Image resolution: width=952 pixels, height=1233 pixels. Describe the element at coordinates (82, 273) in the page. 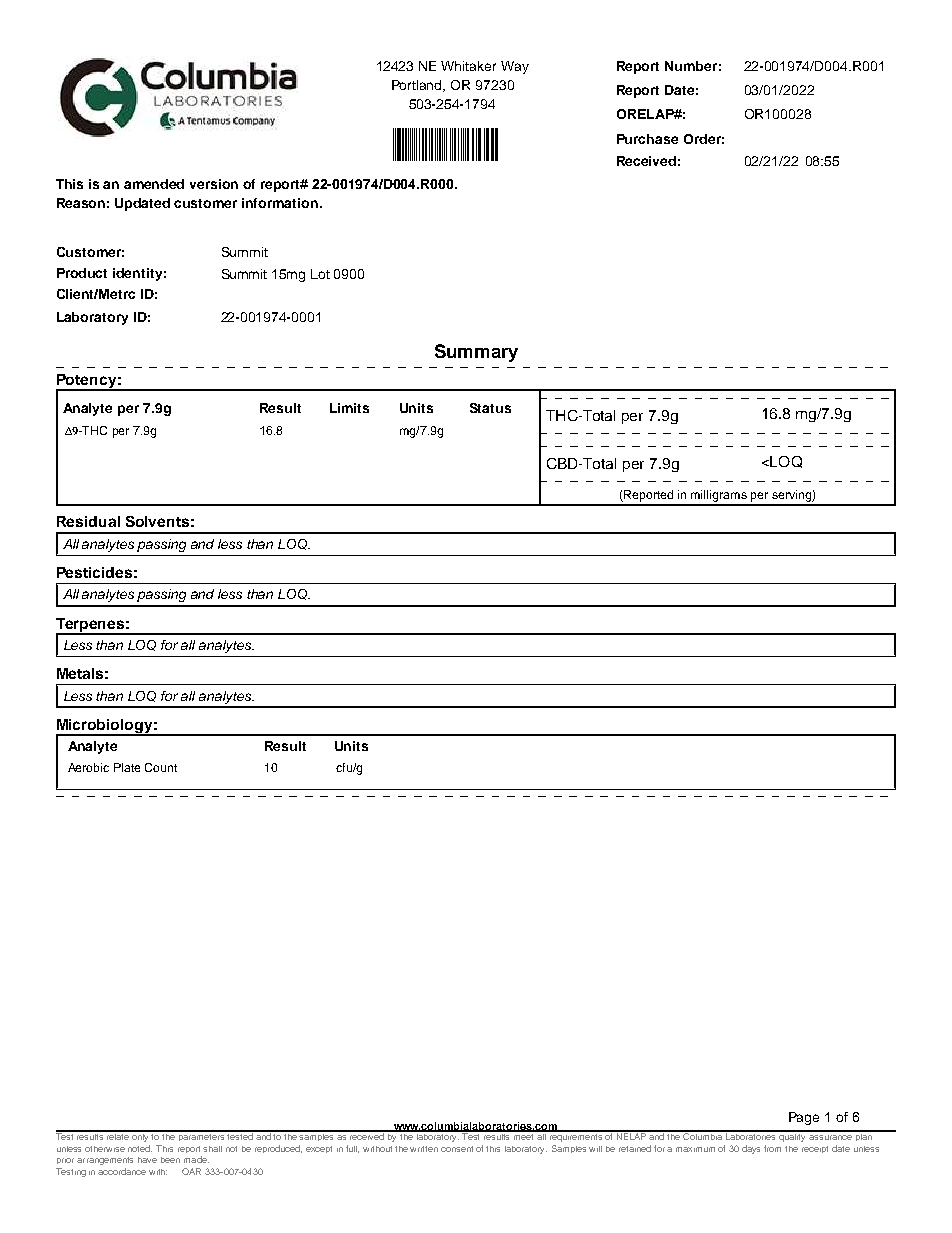

I see `Product` at that location.
